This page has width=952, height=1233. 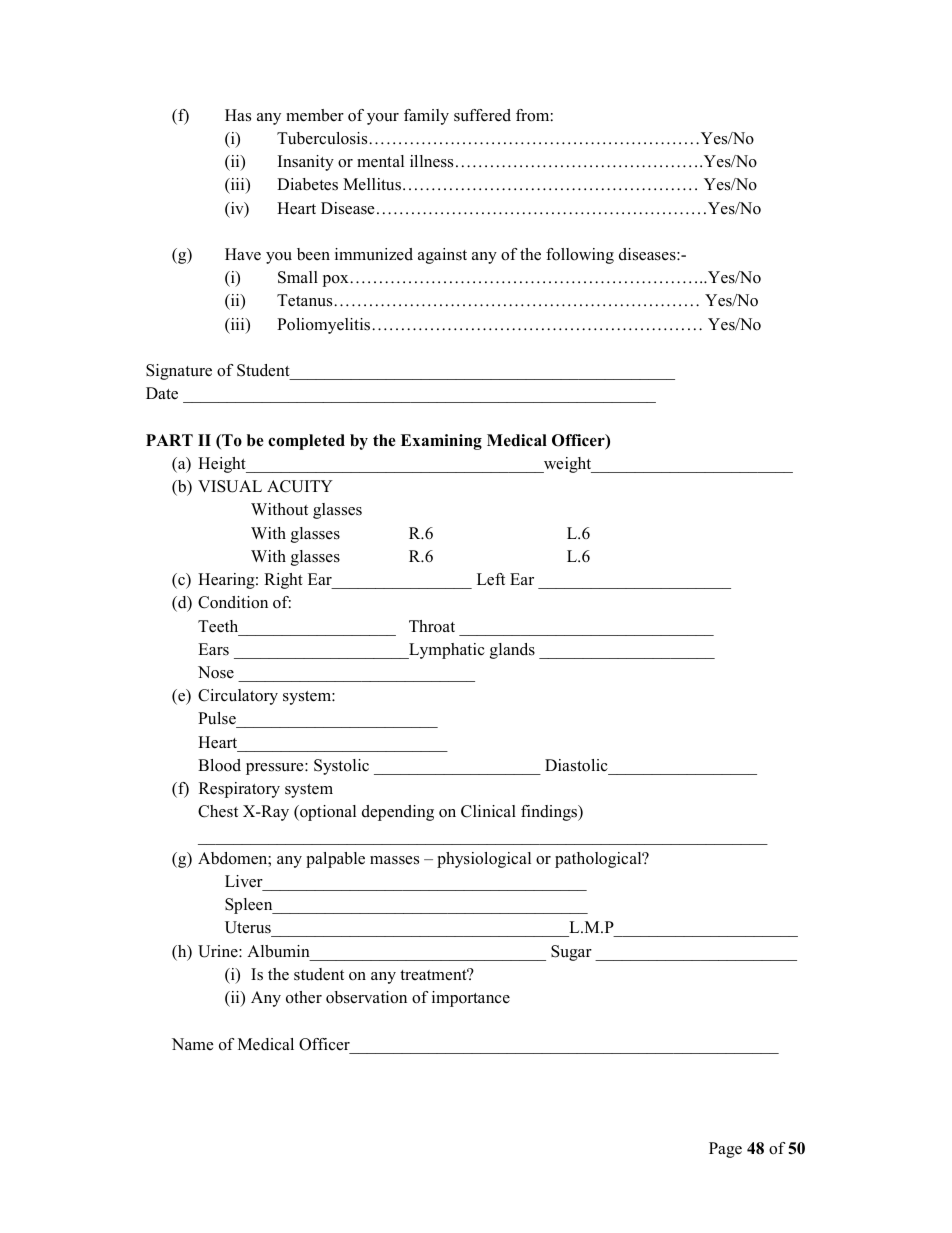 I want to click on family, so click(x=426, y=117).
